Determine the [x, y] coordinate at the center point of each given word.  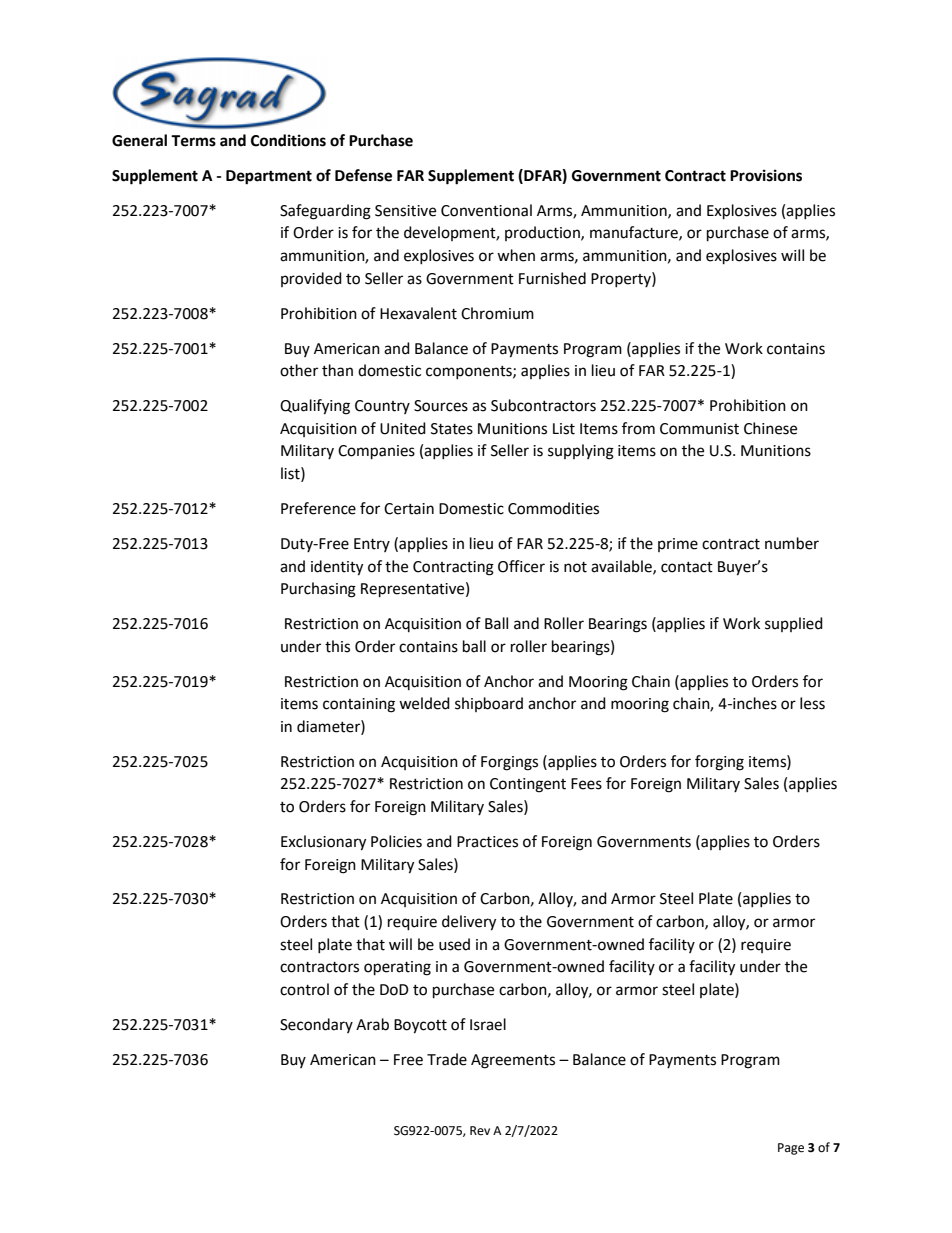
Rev [480, 1131]
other [299, 370]
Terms [193, 141]
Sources [441, 406]
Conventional [486, 210]
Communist [699, 429]
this [337, 646]
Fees [586, 784]
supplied [794, 624]
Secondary [316, 1025]
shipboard [489, 704]
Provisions [766, 175]
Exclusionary [323, 843]
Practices [487, 842]
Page [791, 1149]
